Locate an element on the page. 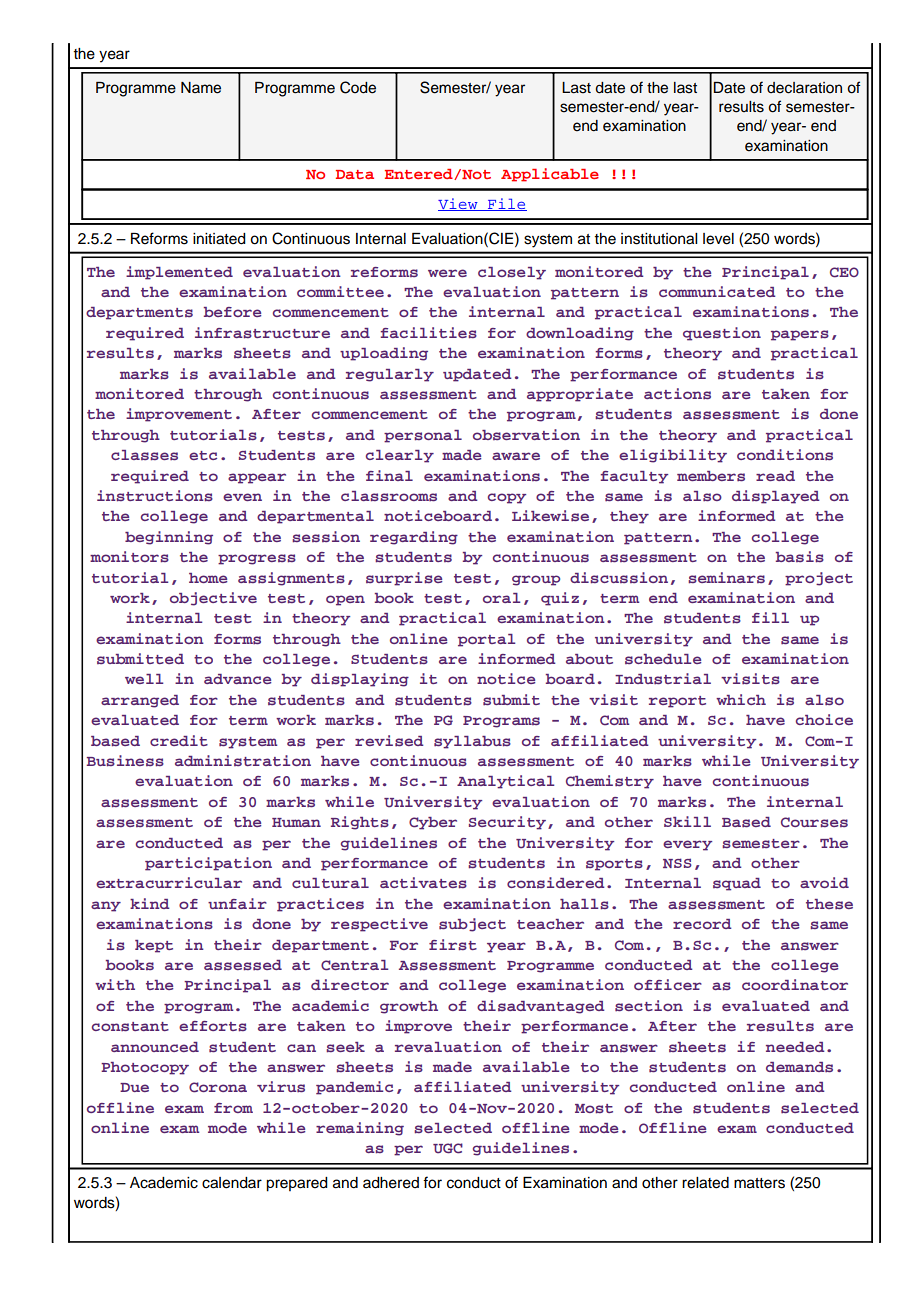 The height and width of the document is (1308, 924). question is located at coordinates (722, 334).
